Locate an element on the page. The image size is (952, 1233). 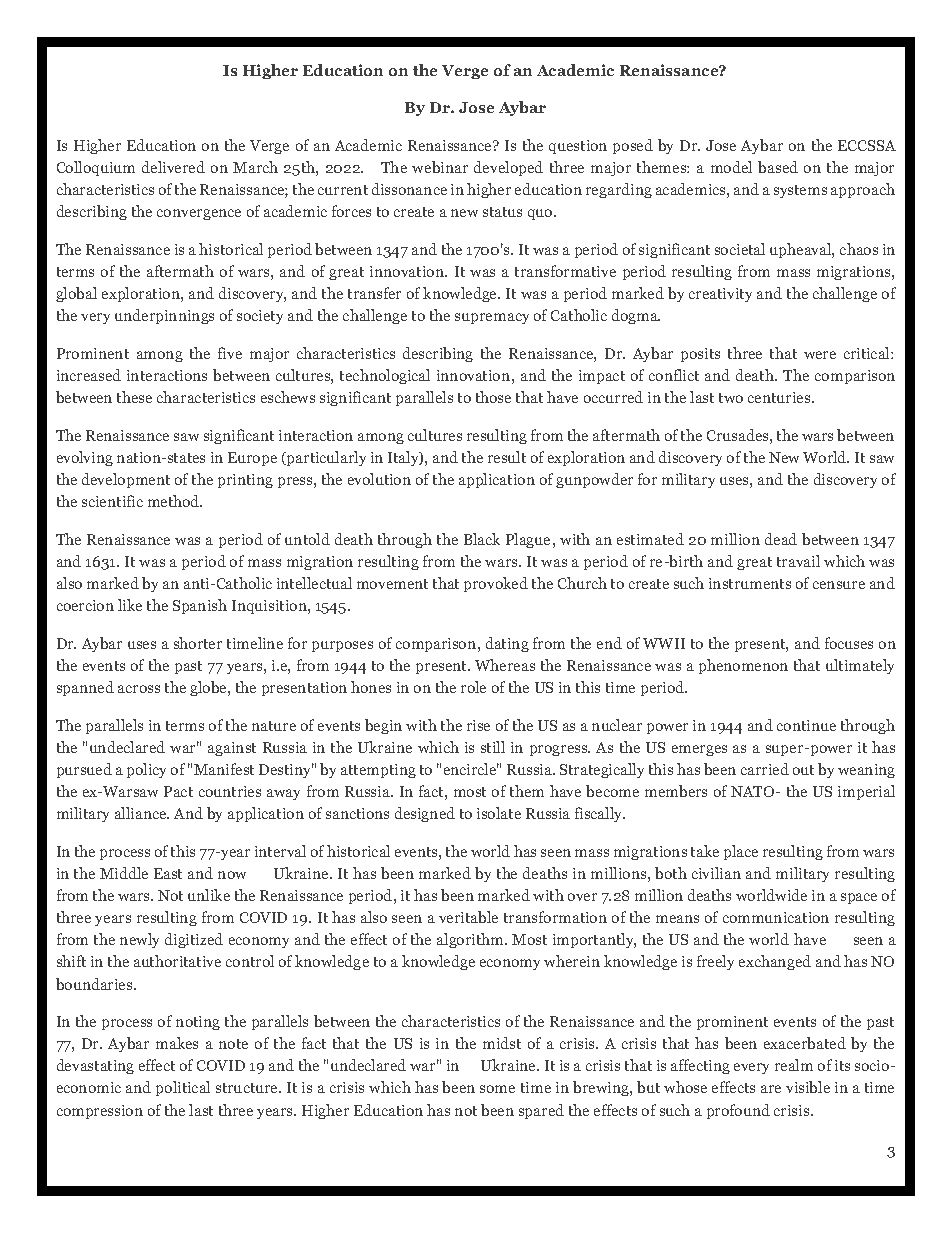
carried is located at coordinates (765, 769).
